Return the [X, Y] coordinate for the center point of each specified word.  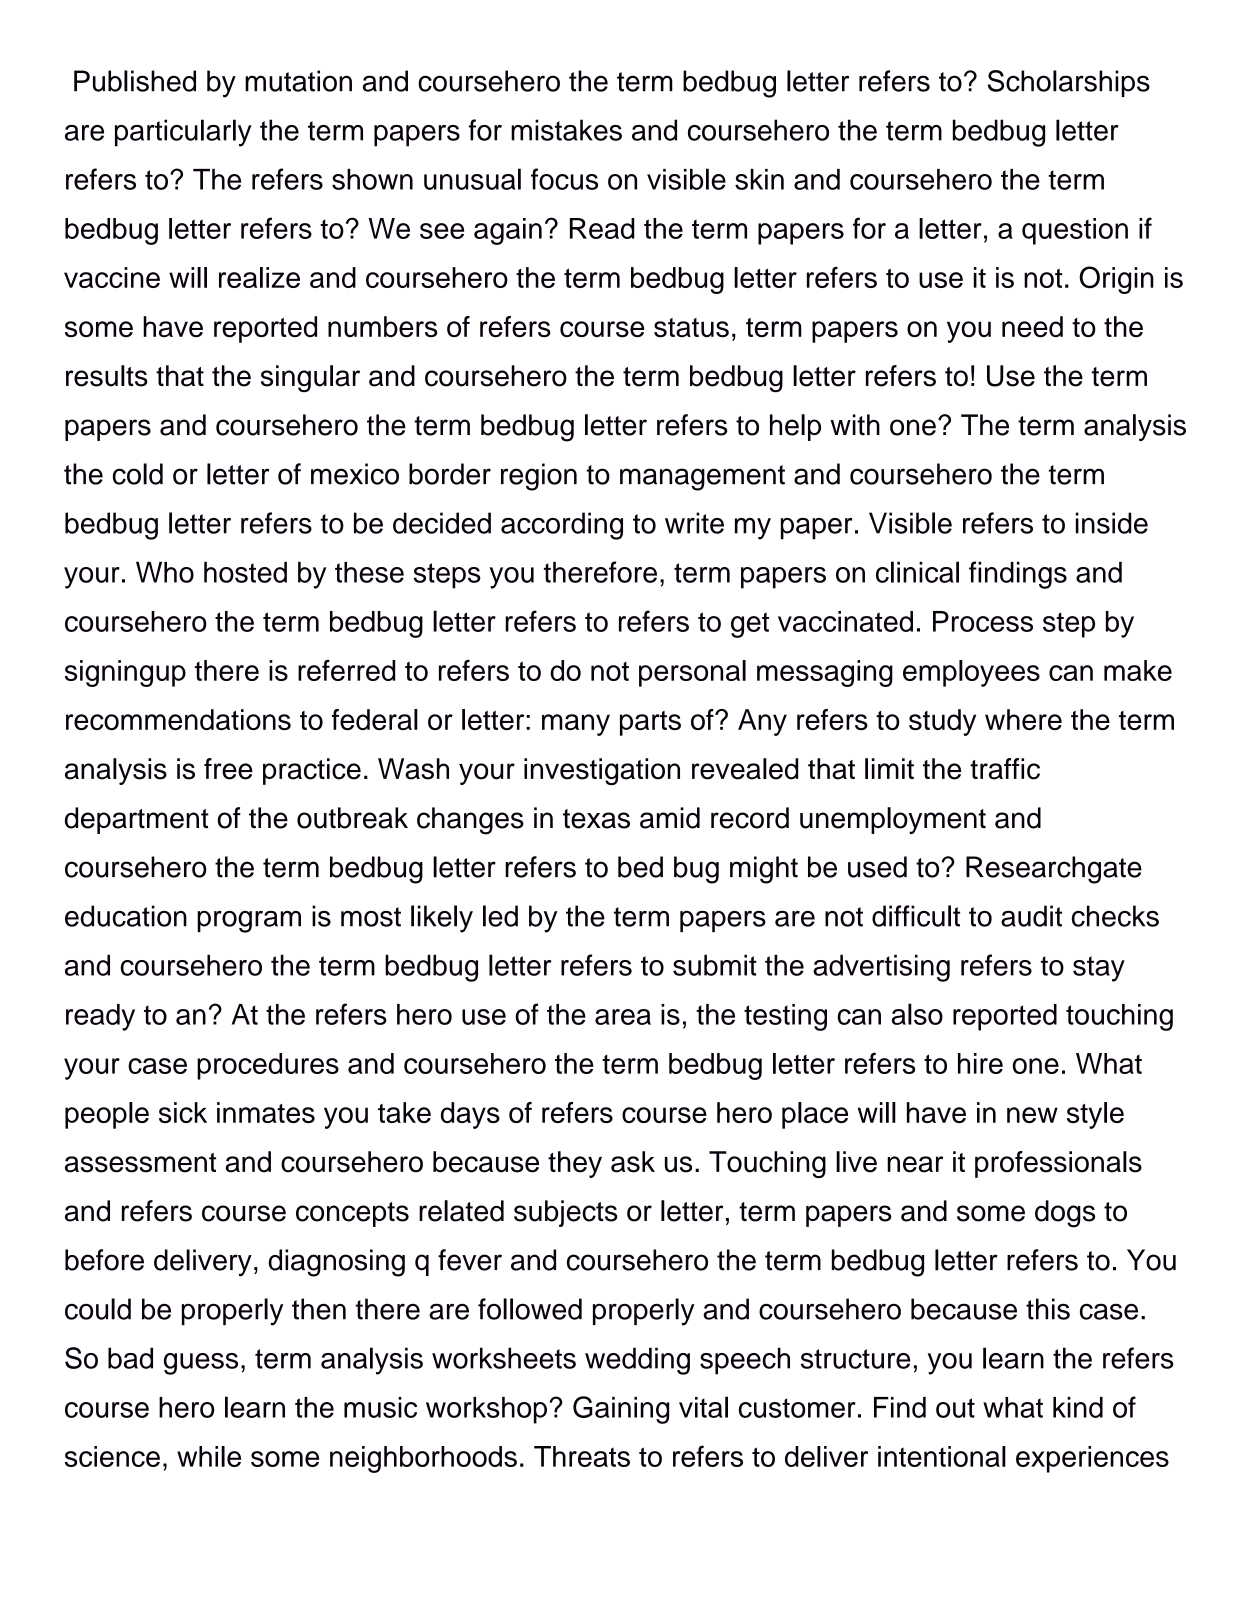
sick [183, 1112]
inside [1112, 523]
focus [564, 179]
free [228, 769]
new [1032, 1115]
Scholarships [1069, 83]
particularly [183, 133]
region [539, 477]
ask [633, 1162]
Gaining [621, 1410]
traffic [1005, 769]
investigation [602, 771]
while [209, 1456]
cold [138, 474]
